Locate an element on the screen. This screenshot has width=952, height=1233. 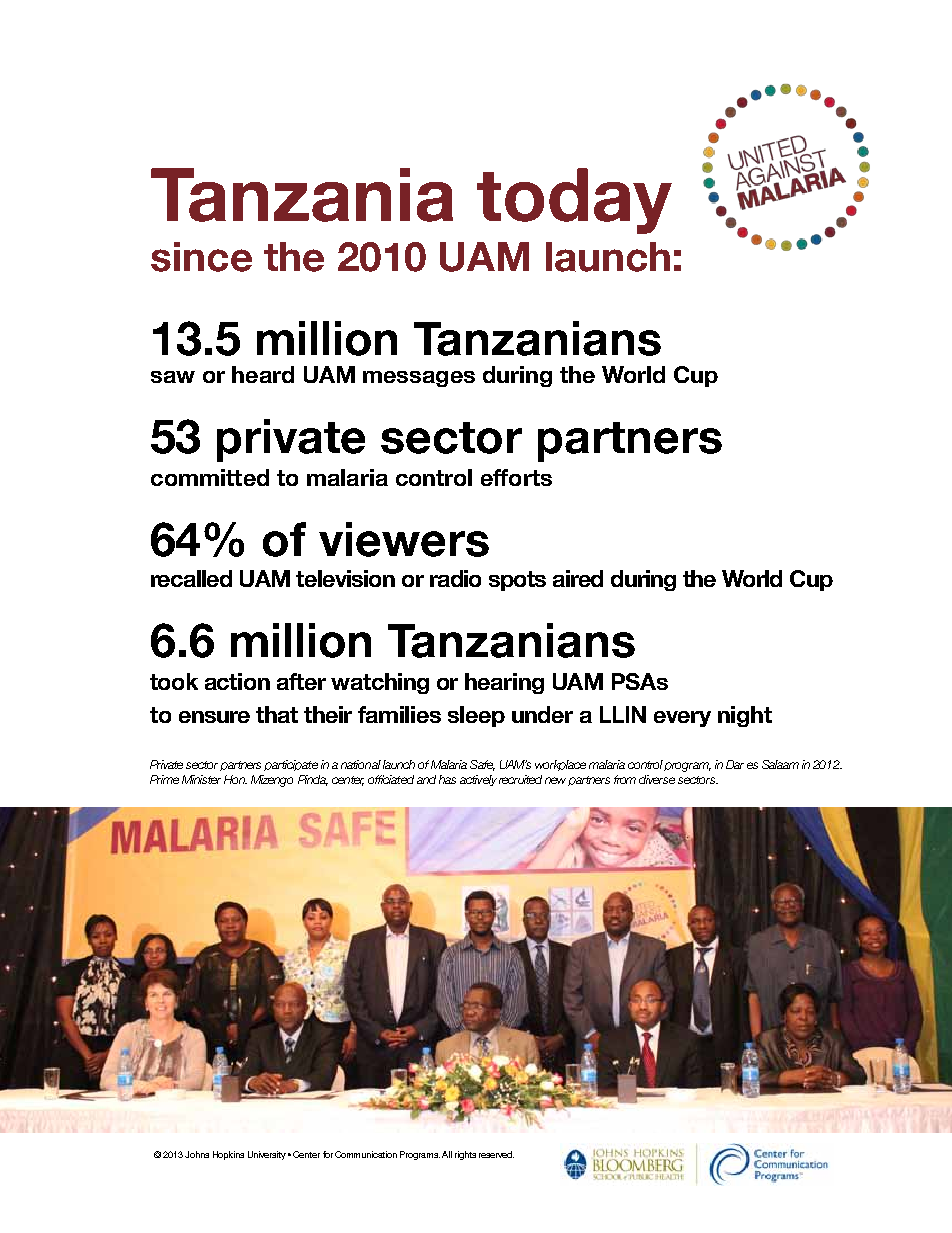
action is located at coordinates (237, 681).
